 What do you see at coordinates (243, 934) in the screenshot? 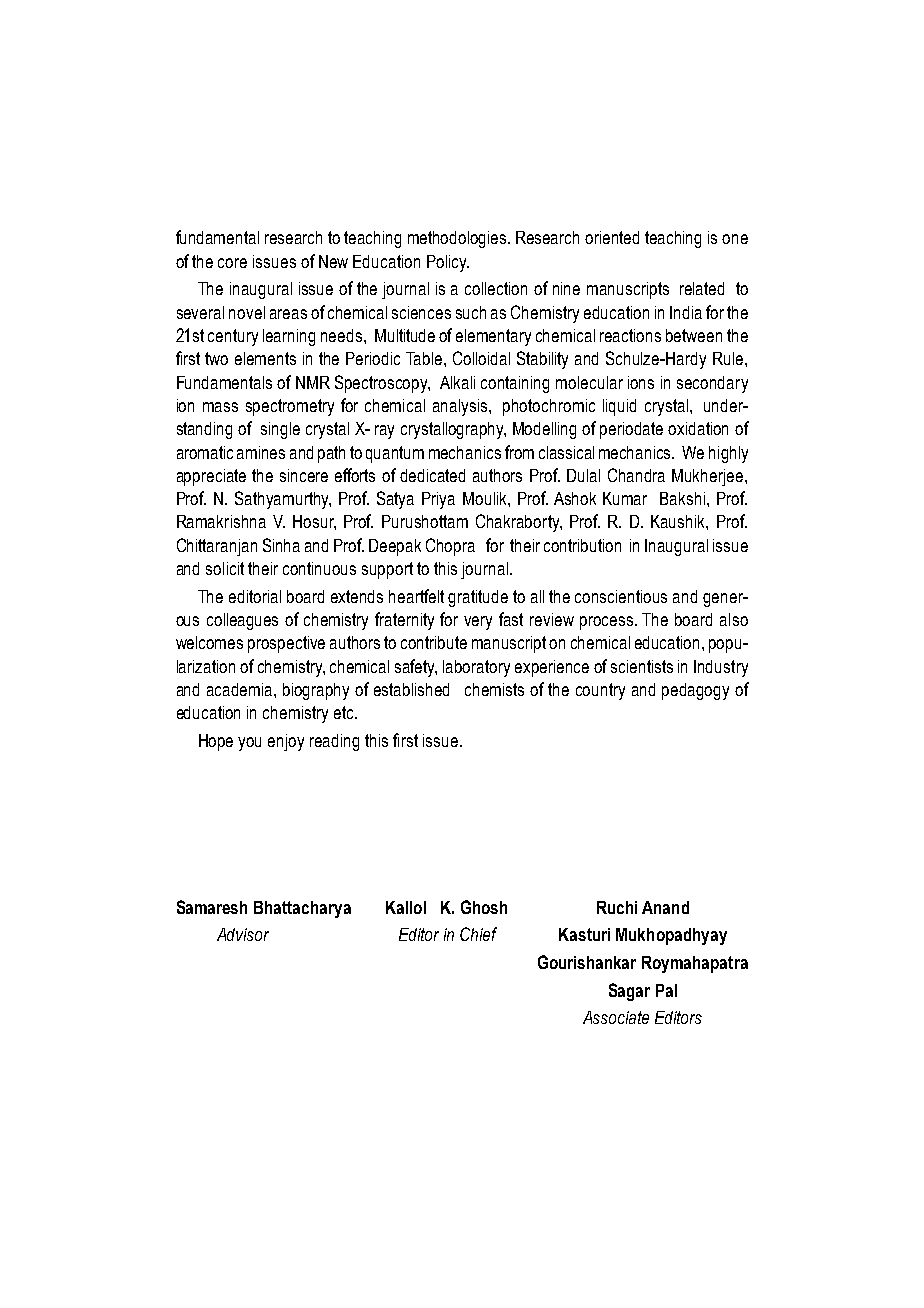
I see `Advisor` at bounding box center [243, 934].
